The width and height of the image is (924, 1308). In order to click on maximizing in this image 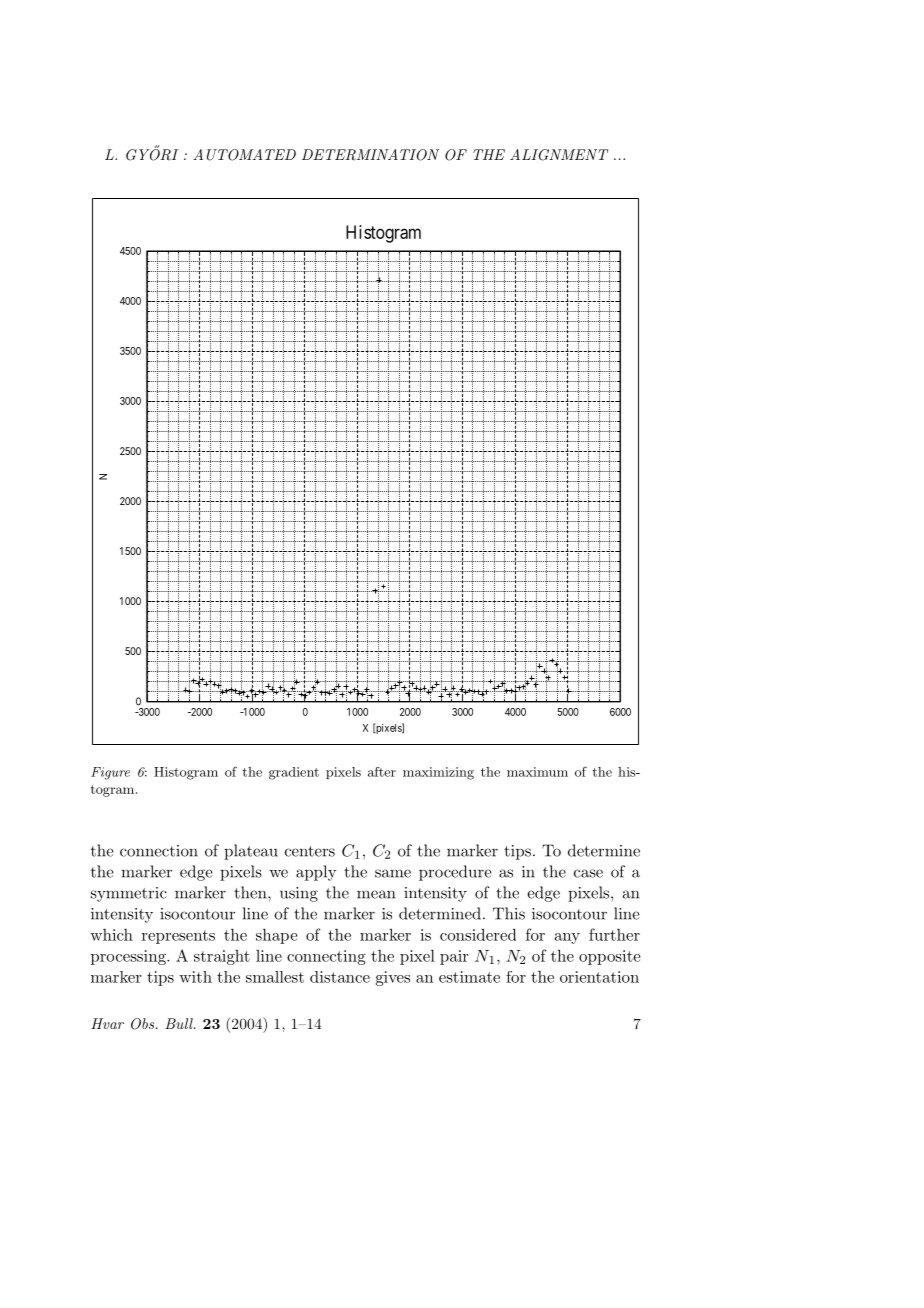, I will do `click(438, 773)`.
